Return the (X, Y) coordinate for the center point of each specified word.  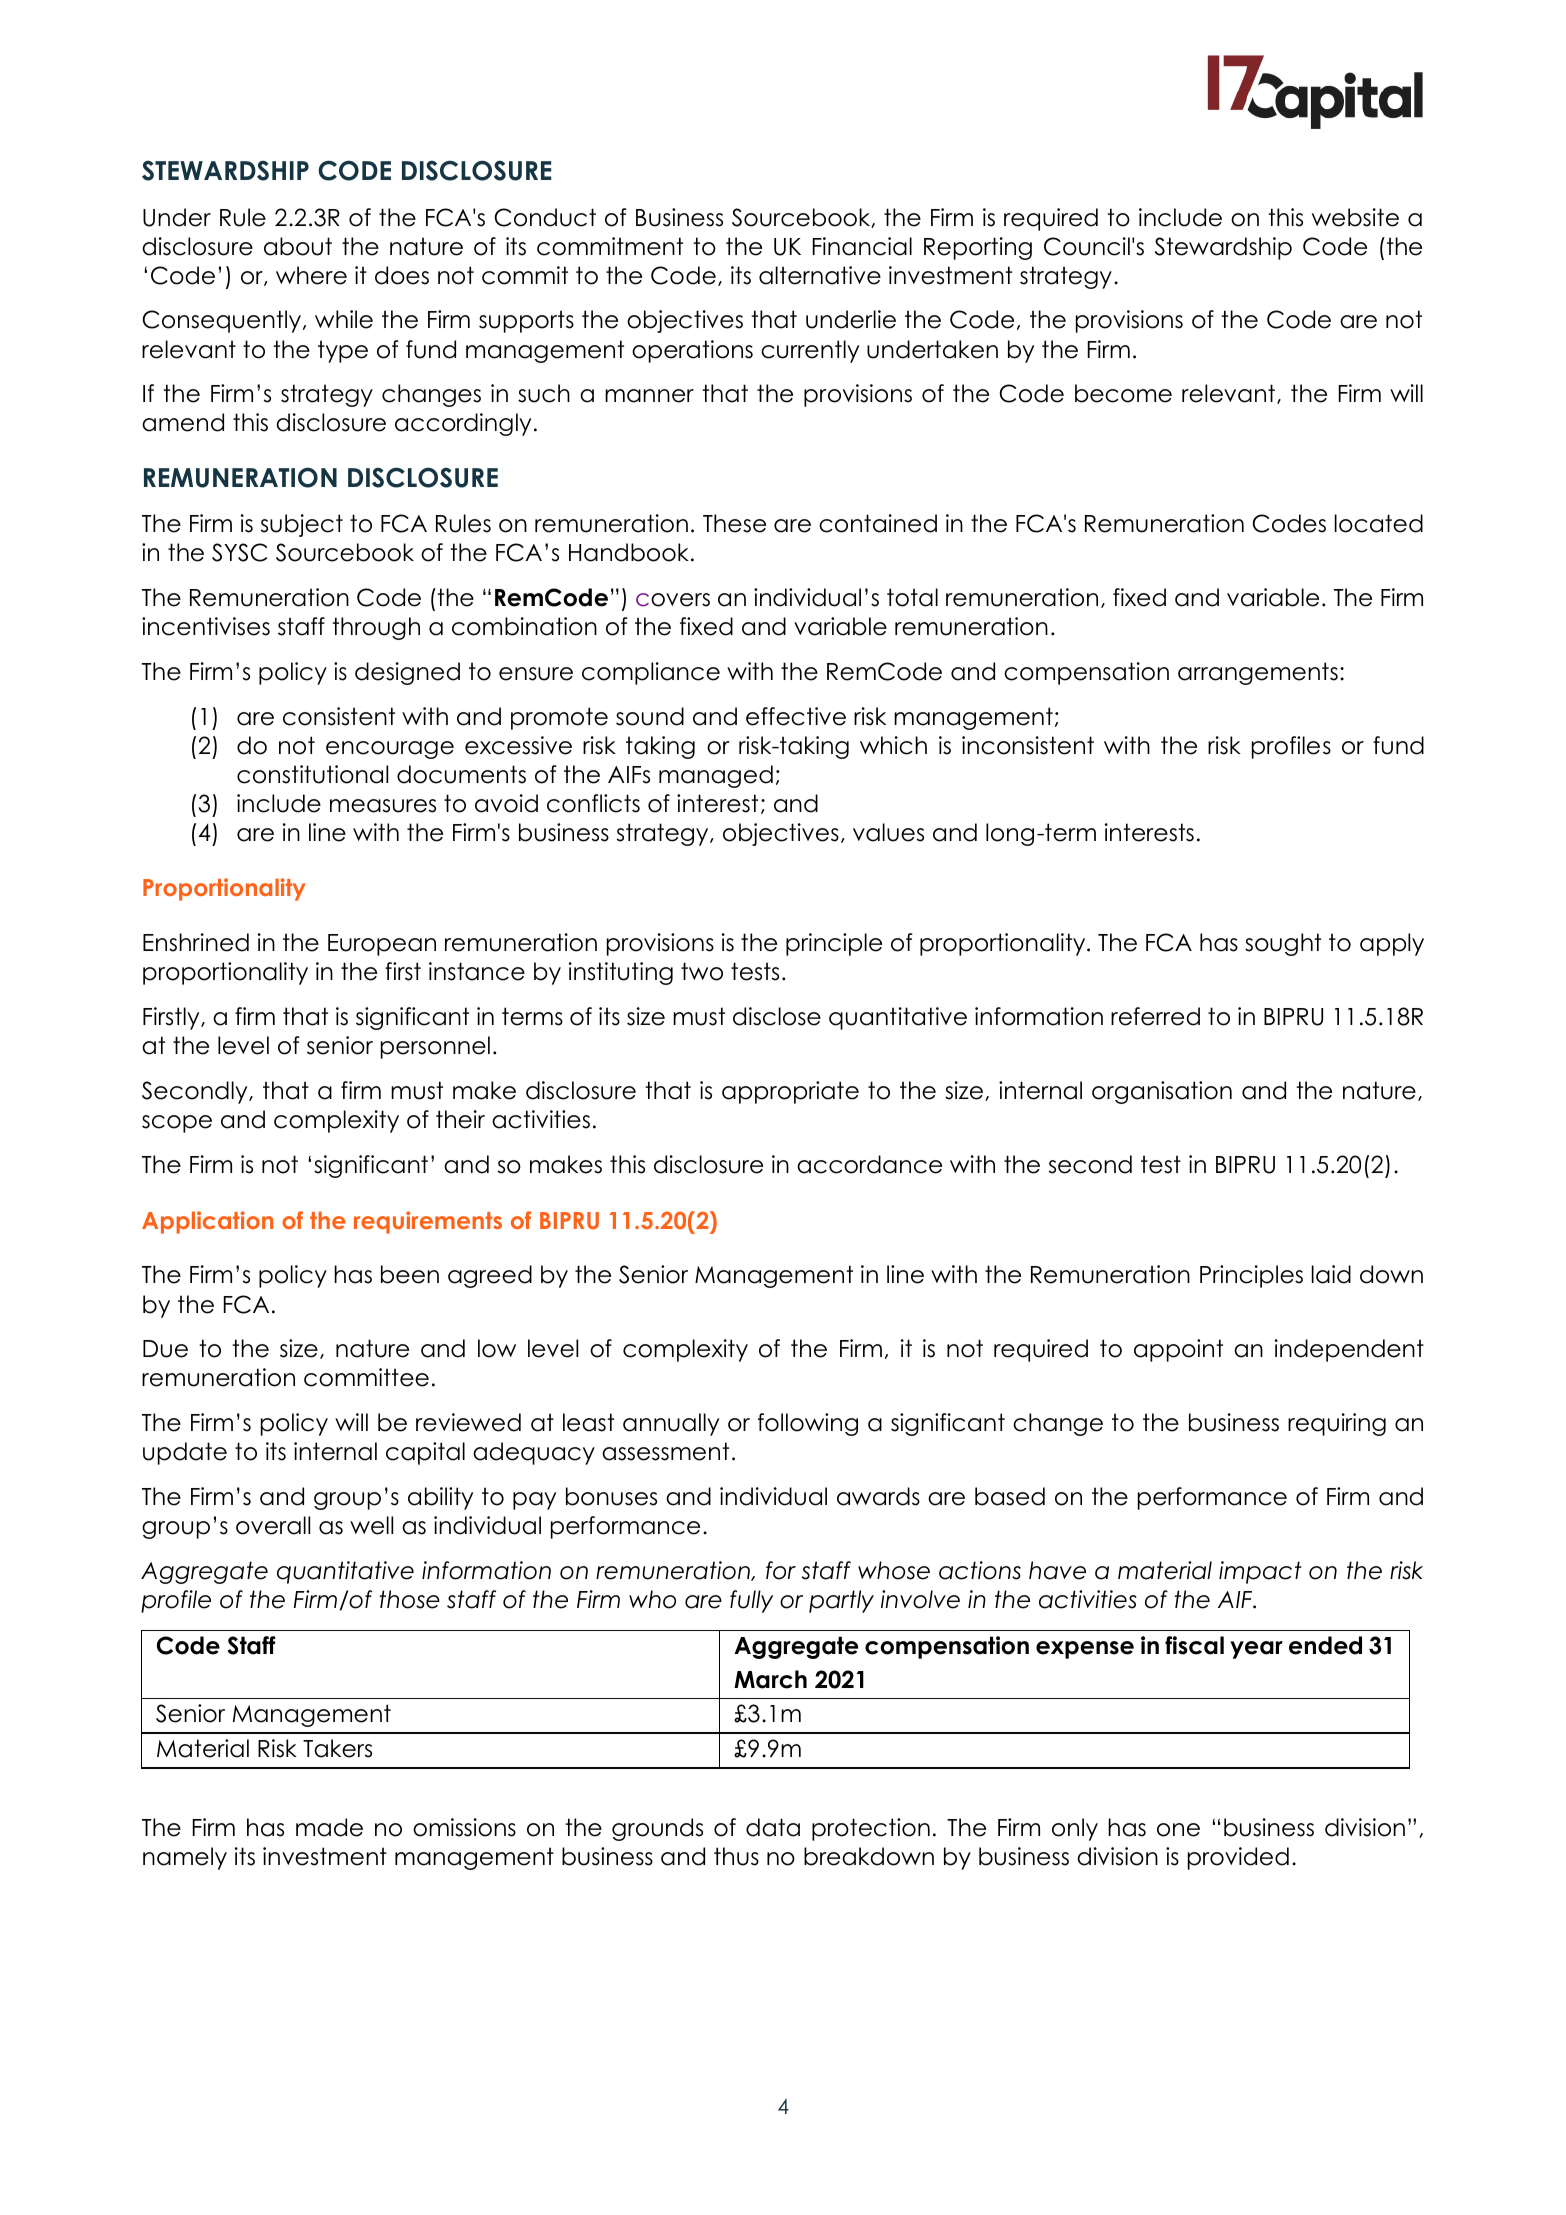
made (329, 1827)
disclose (777, 1016)
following (808, 1424)
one (1178, 1830)
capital (425, 1453)
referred (1155, 1016)
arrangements (1258, 673)
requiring (1337, 1424)
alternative (820, 275)
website (1355, 217)
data (773, 1827)
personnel (435, 1047)
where (311, 275)
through (376, 628)
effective (796, 716)
